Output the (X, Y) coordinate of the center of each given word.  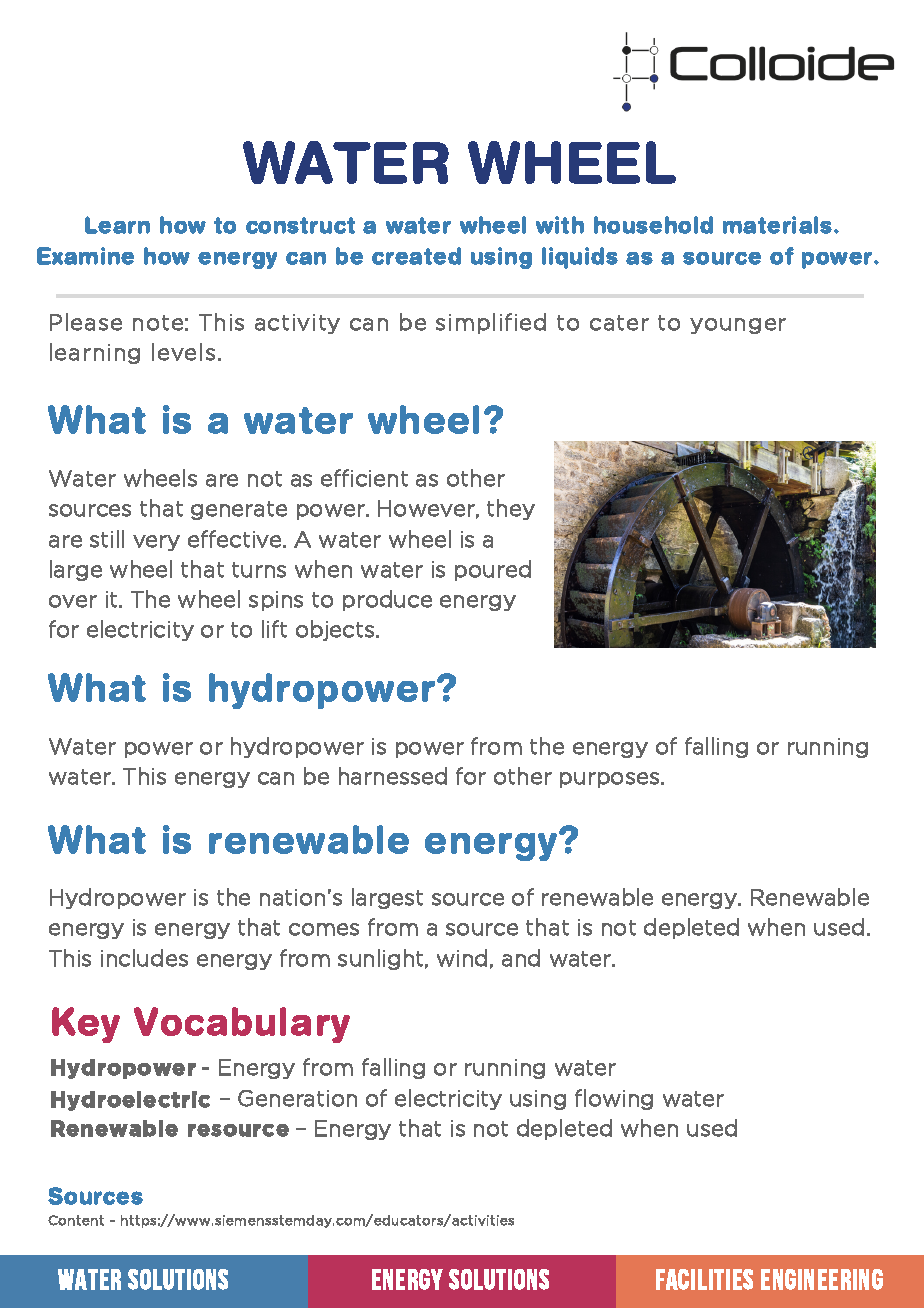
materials (777, 225)
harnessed (393, 776)
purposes (609, 780)
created (416, 256)
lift (274, 629)
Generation (297, 1098)
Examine (85, 256)
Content (76, 1220)
